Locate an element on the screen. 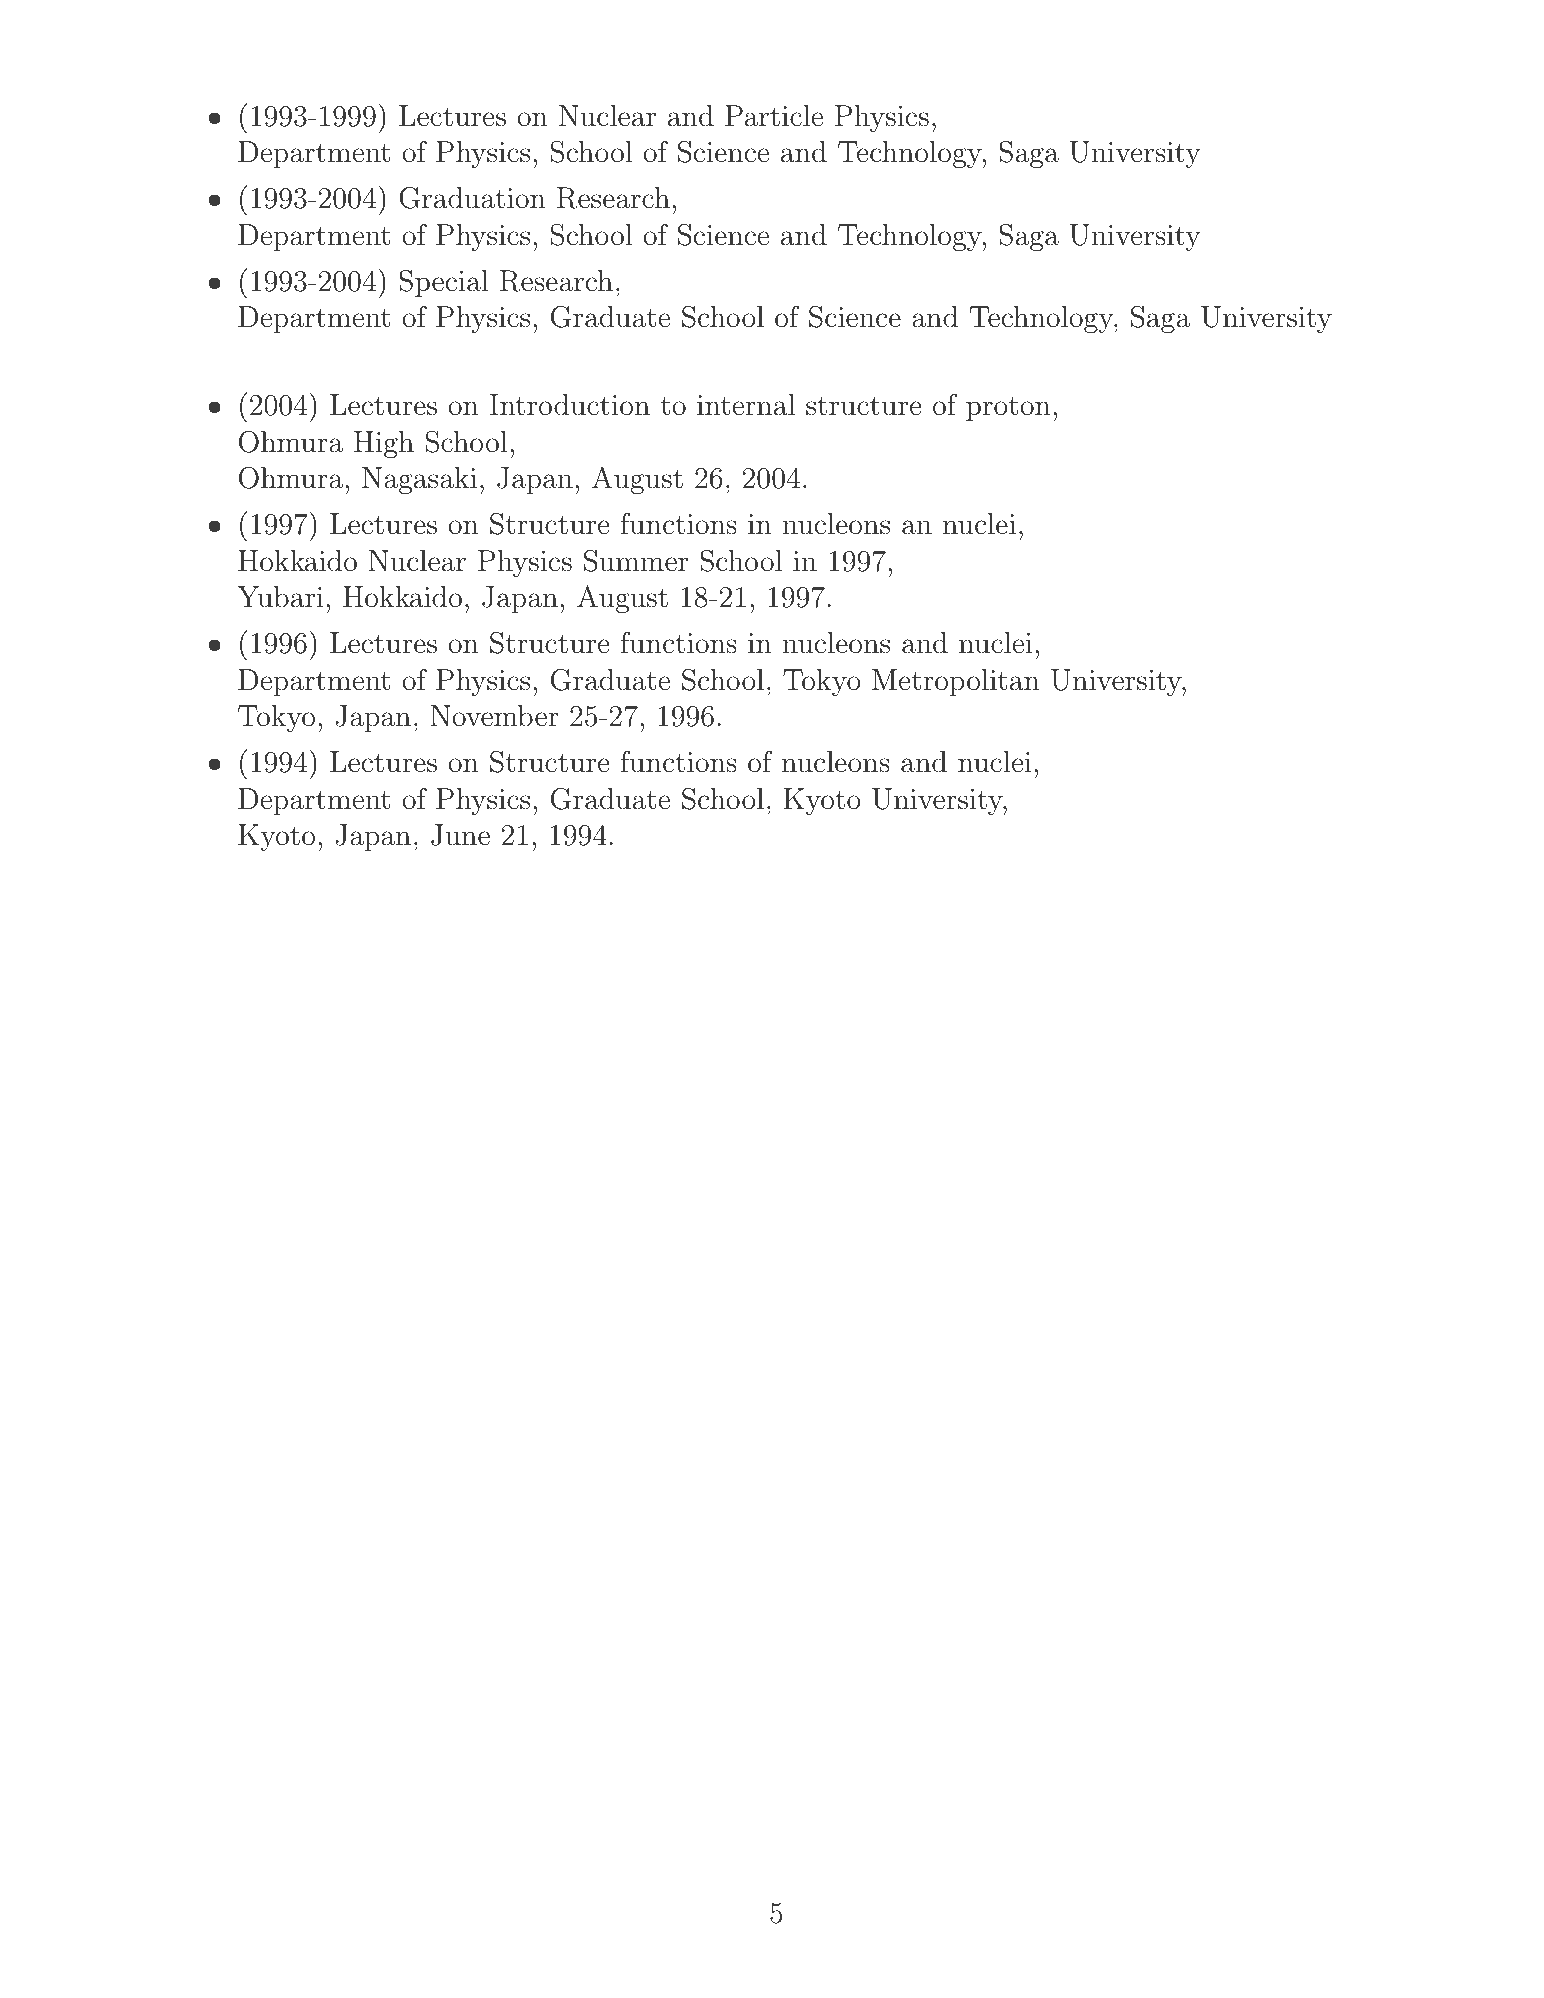 The width and height of the screenshot is (1544, 1998). Yubari is located at coordinates (280, 597).
